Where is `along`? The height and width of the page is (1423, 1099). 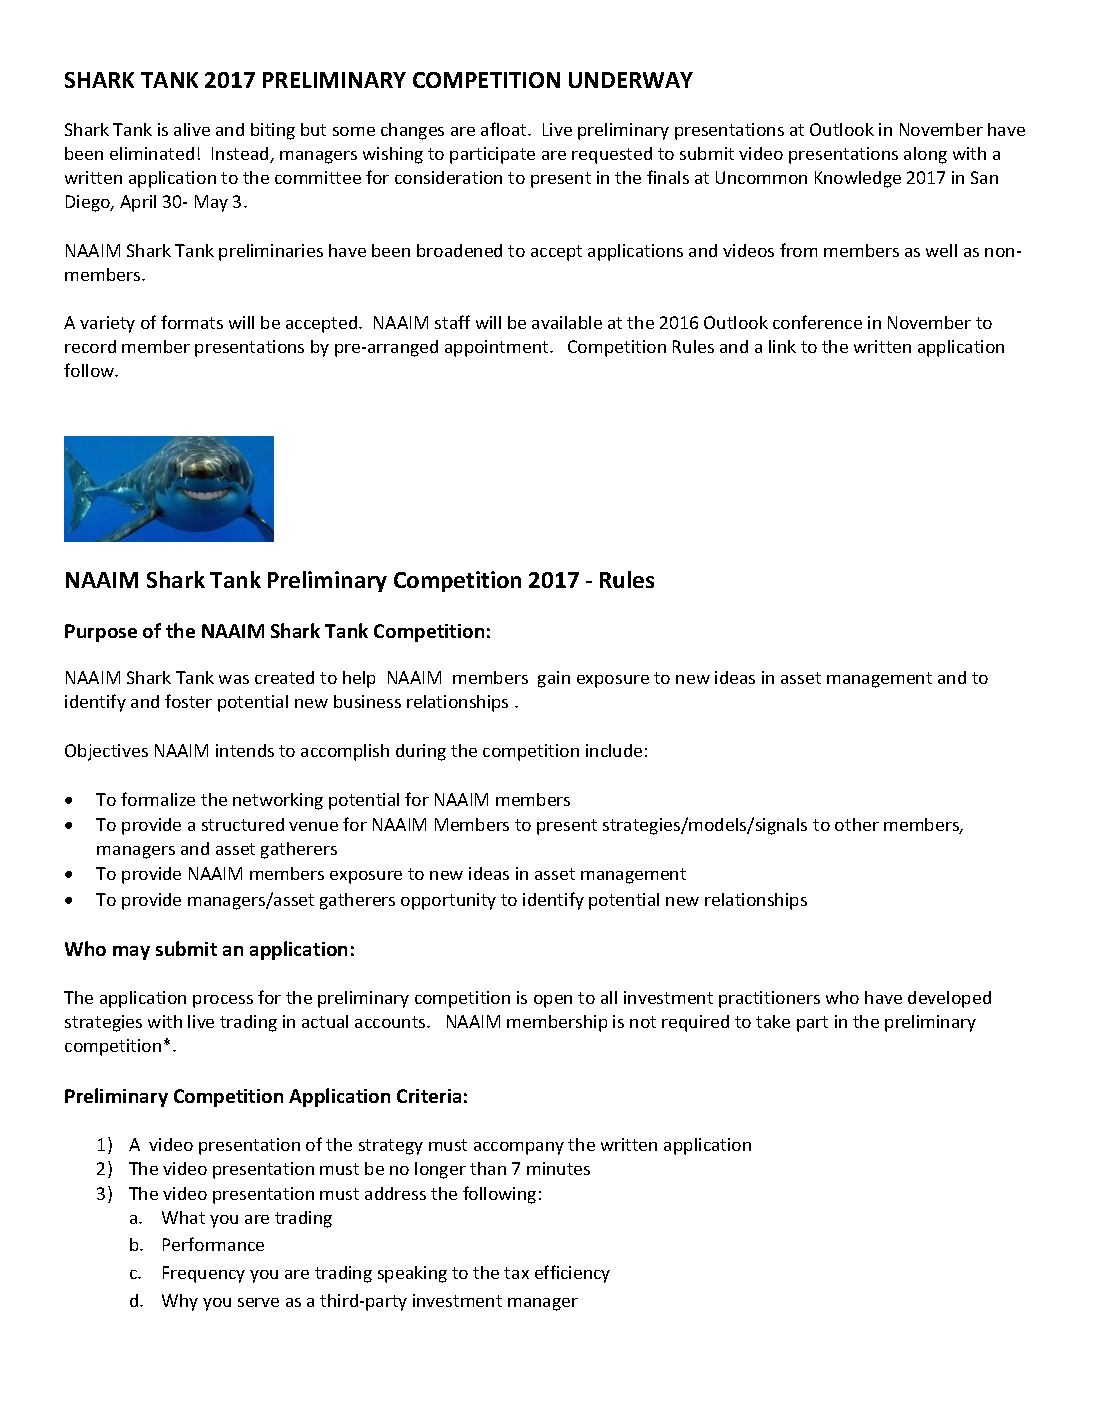
along is located at coordinates (925, 155).
